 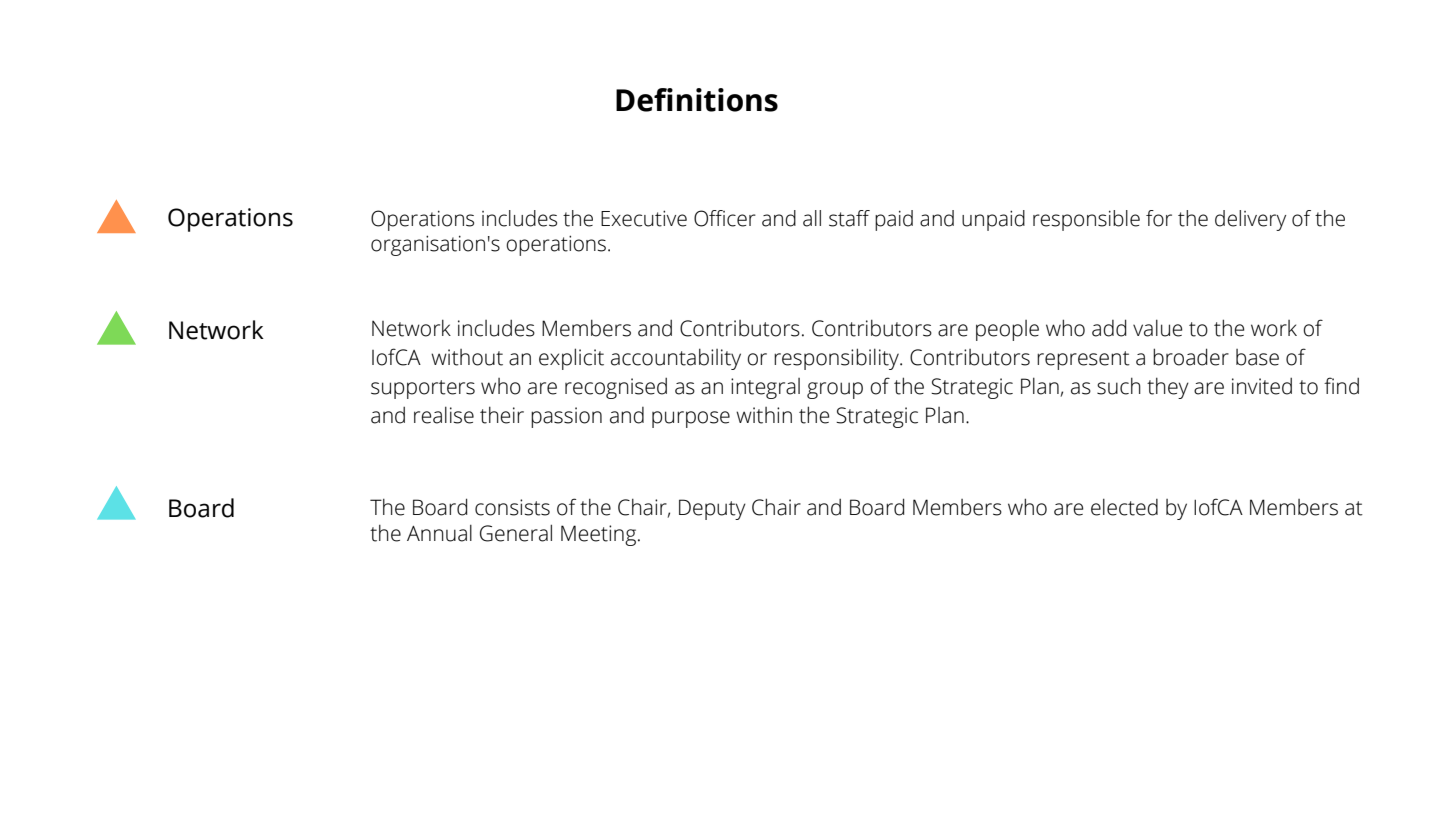 I want to click on Definitions, so click(x=697, y=100).
